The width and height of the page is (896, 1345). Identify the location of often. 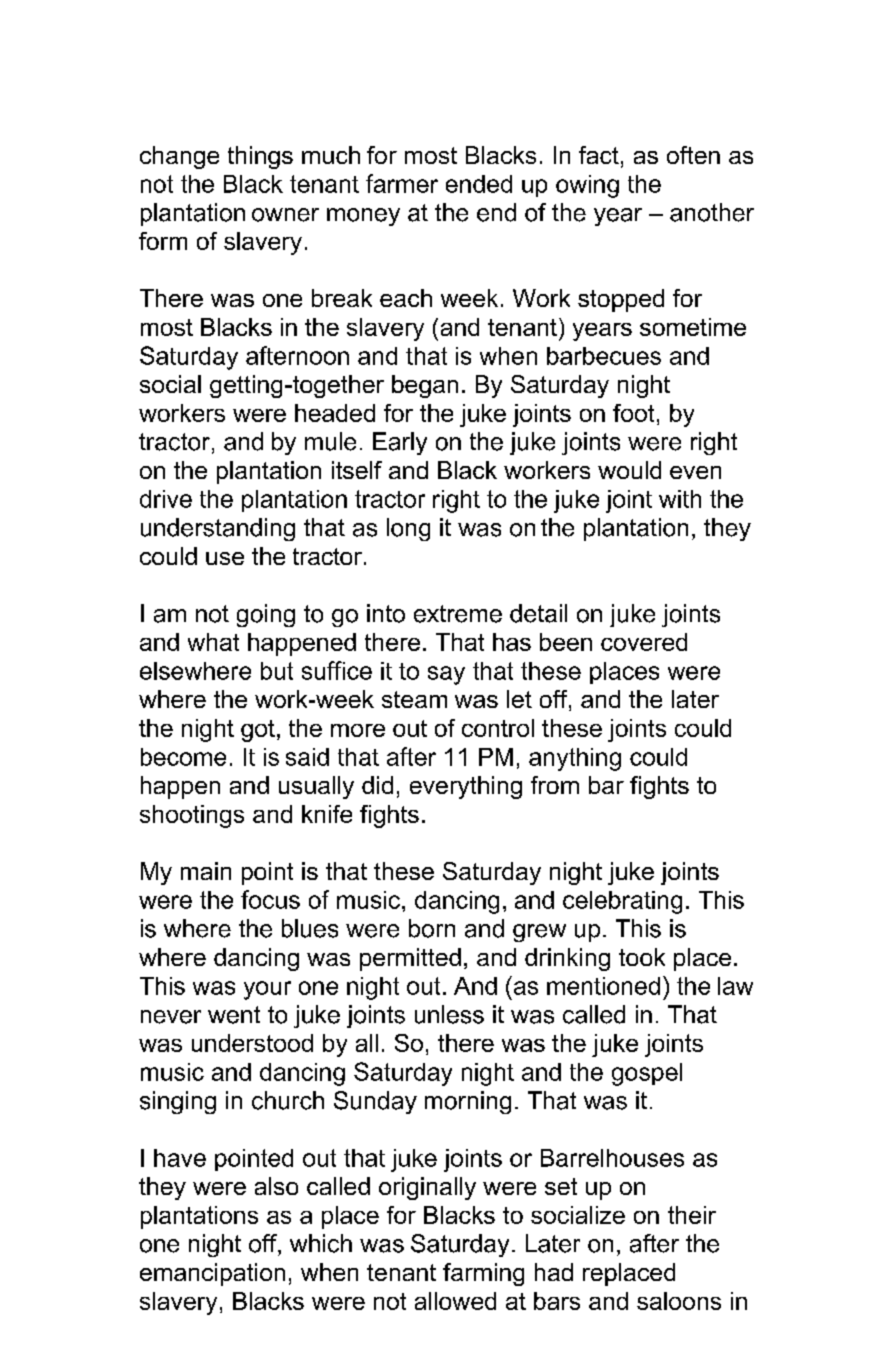
(693, 155).
